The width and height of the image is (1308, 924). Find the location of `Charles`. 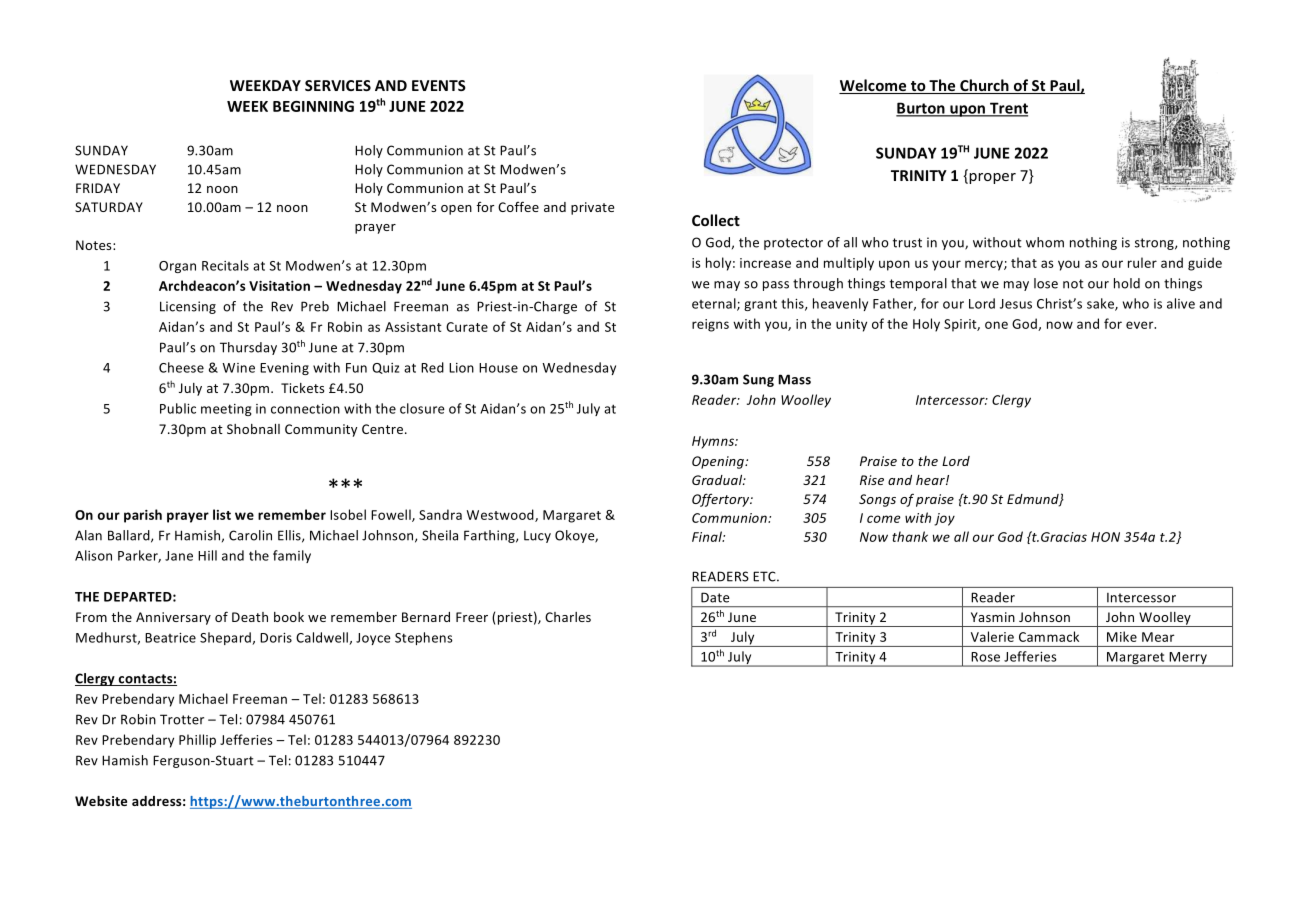

Charles is located at coordinates (568, 617).
